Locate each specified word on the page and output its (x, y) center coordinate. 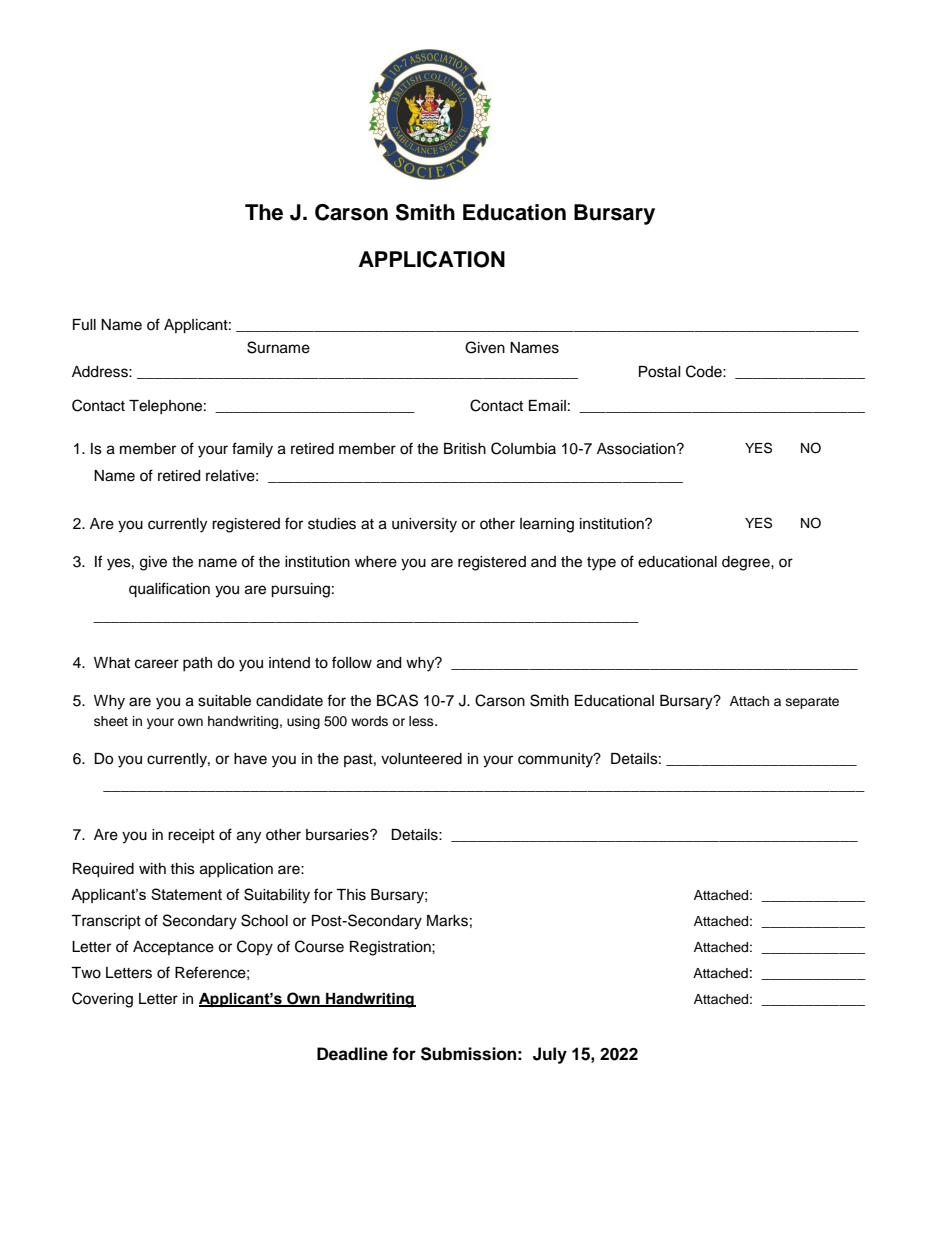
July (550, 1055)
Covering (102, 1000)
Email (547, 406)
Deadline (352, 1054)
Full (84, 324)
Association (637, 449)
